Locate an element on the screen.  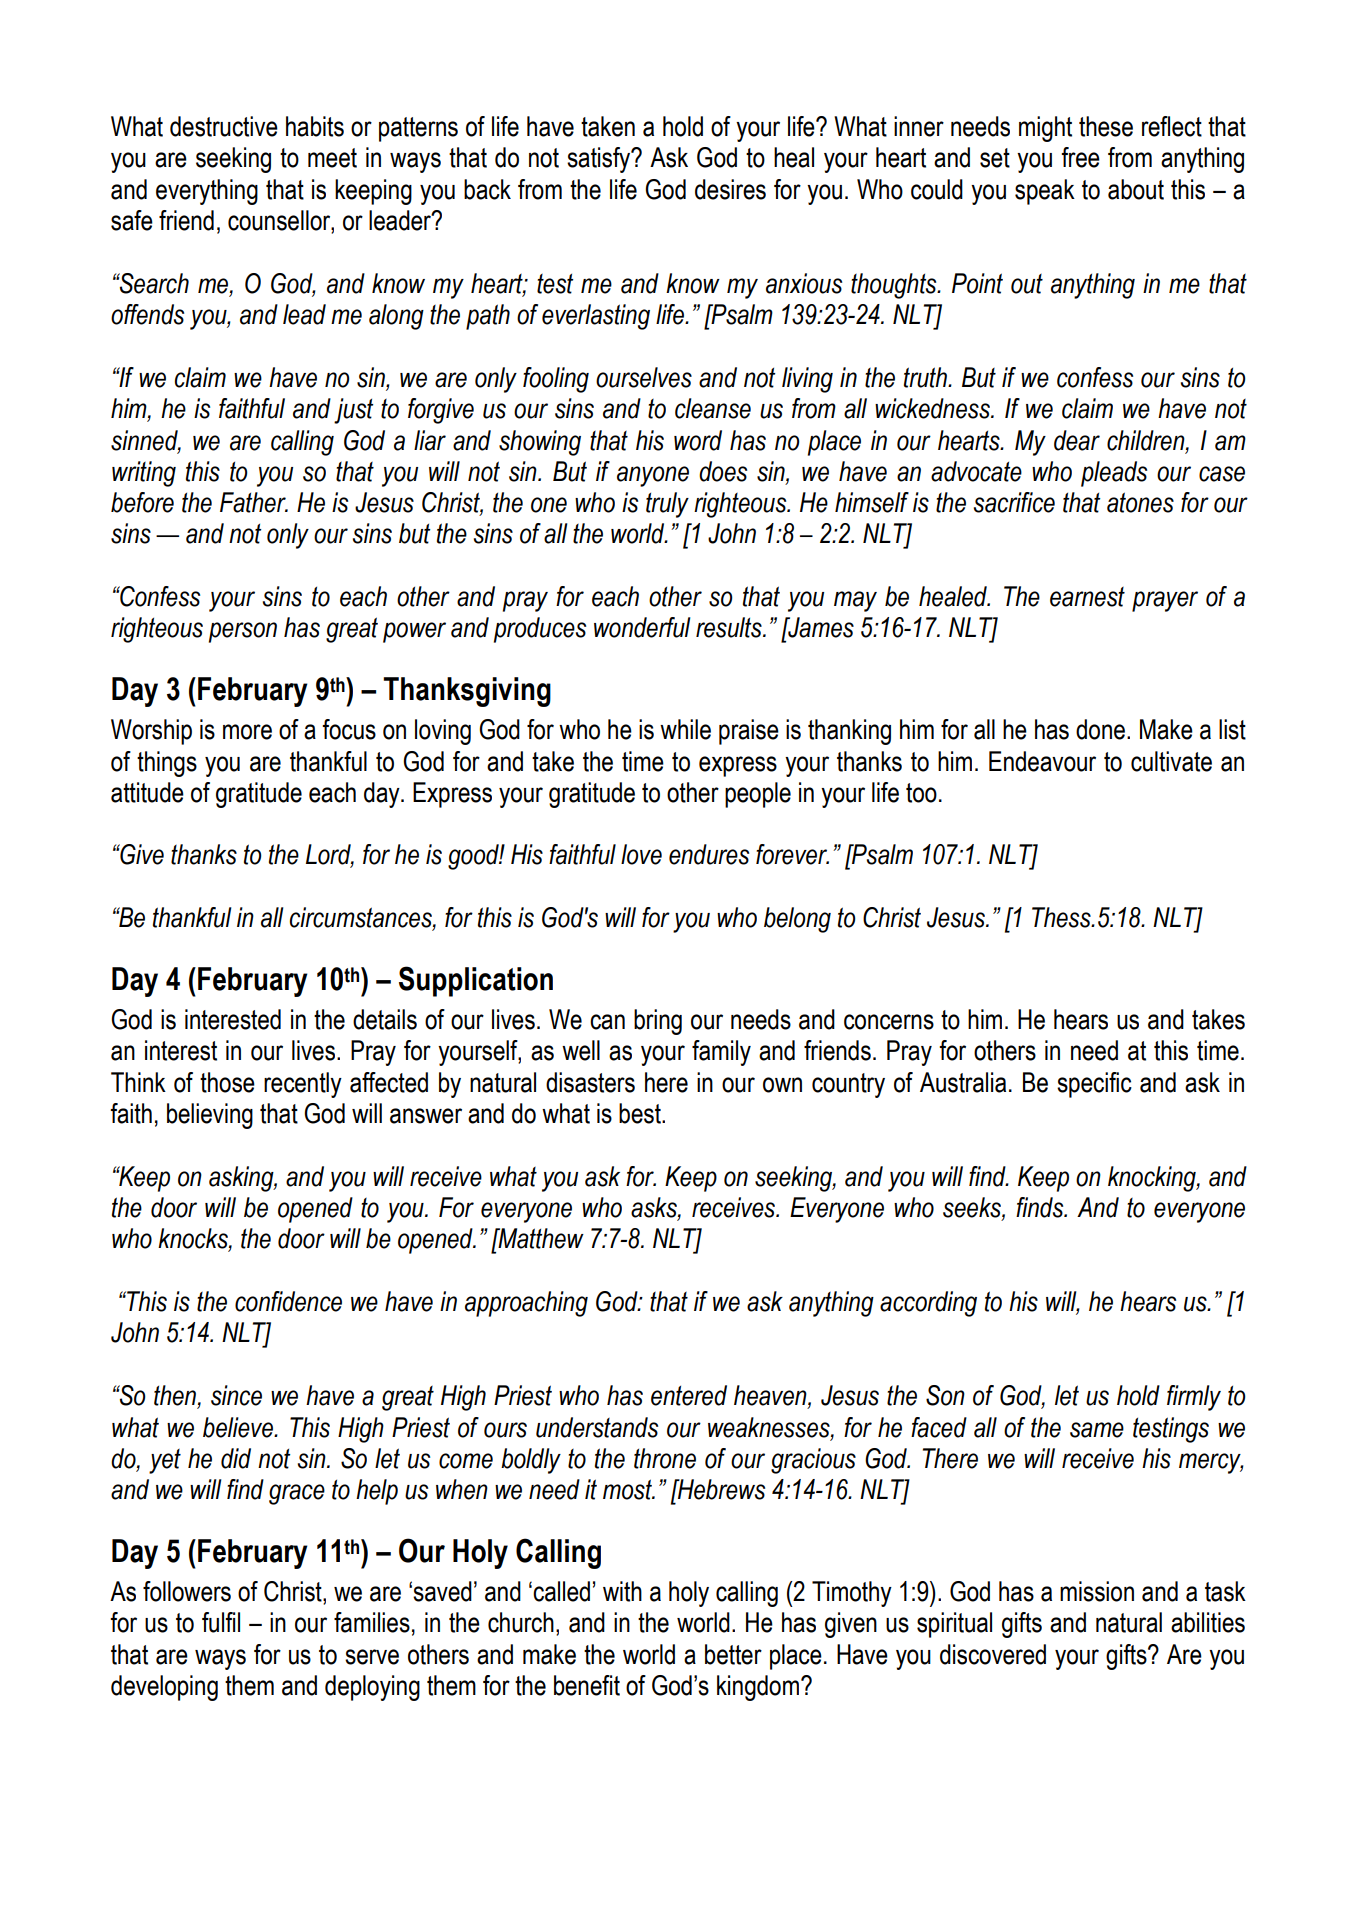
believing is located at coordinates (210, 1116).
